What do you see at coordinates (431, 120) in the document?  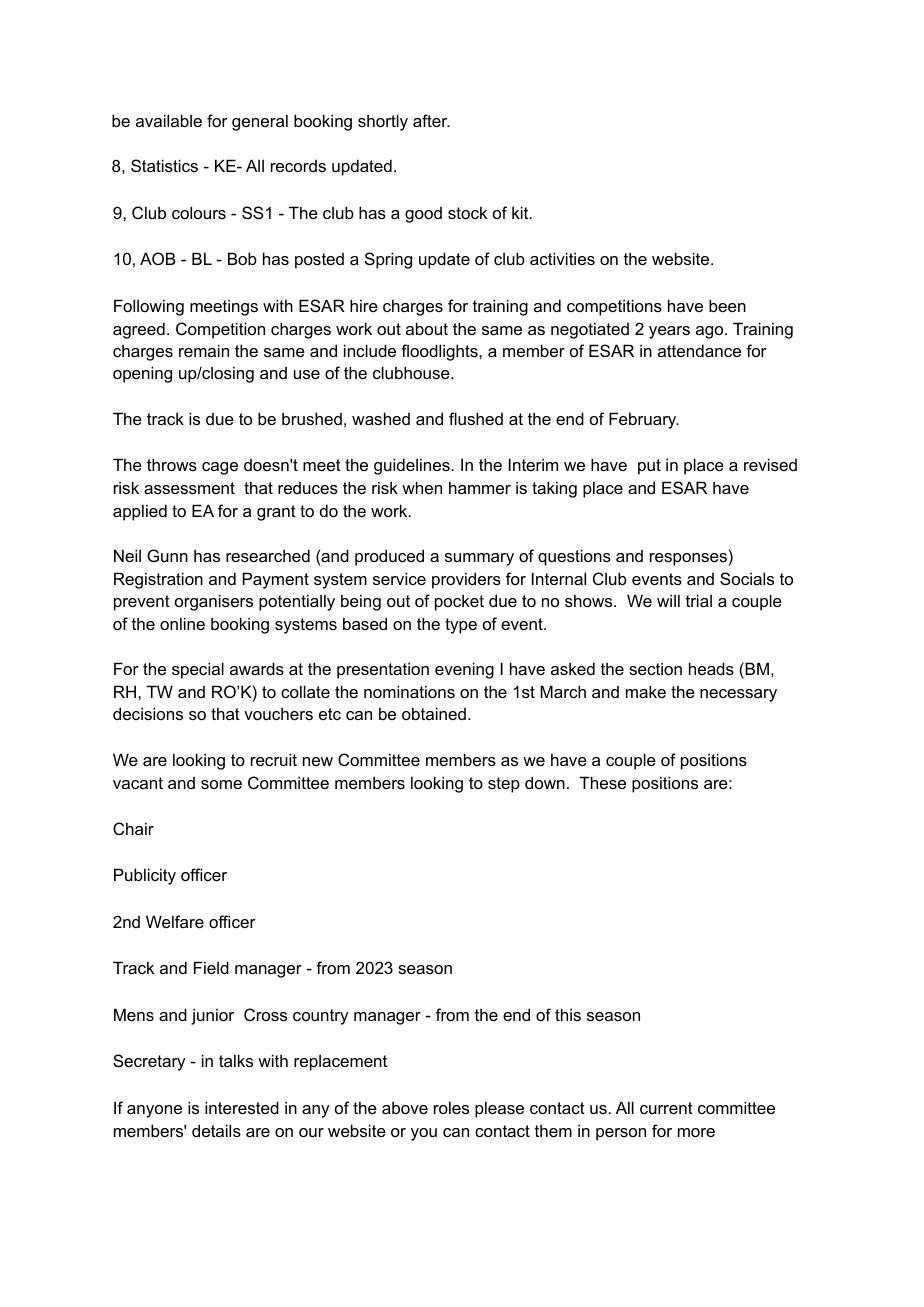 I see `after` at bounding box center [431, 120].
